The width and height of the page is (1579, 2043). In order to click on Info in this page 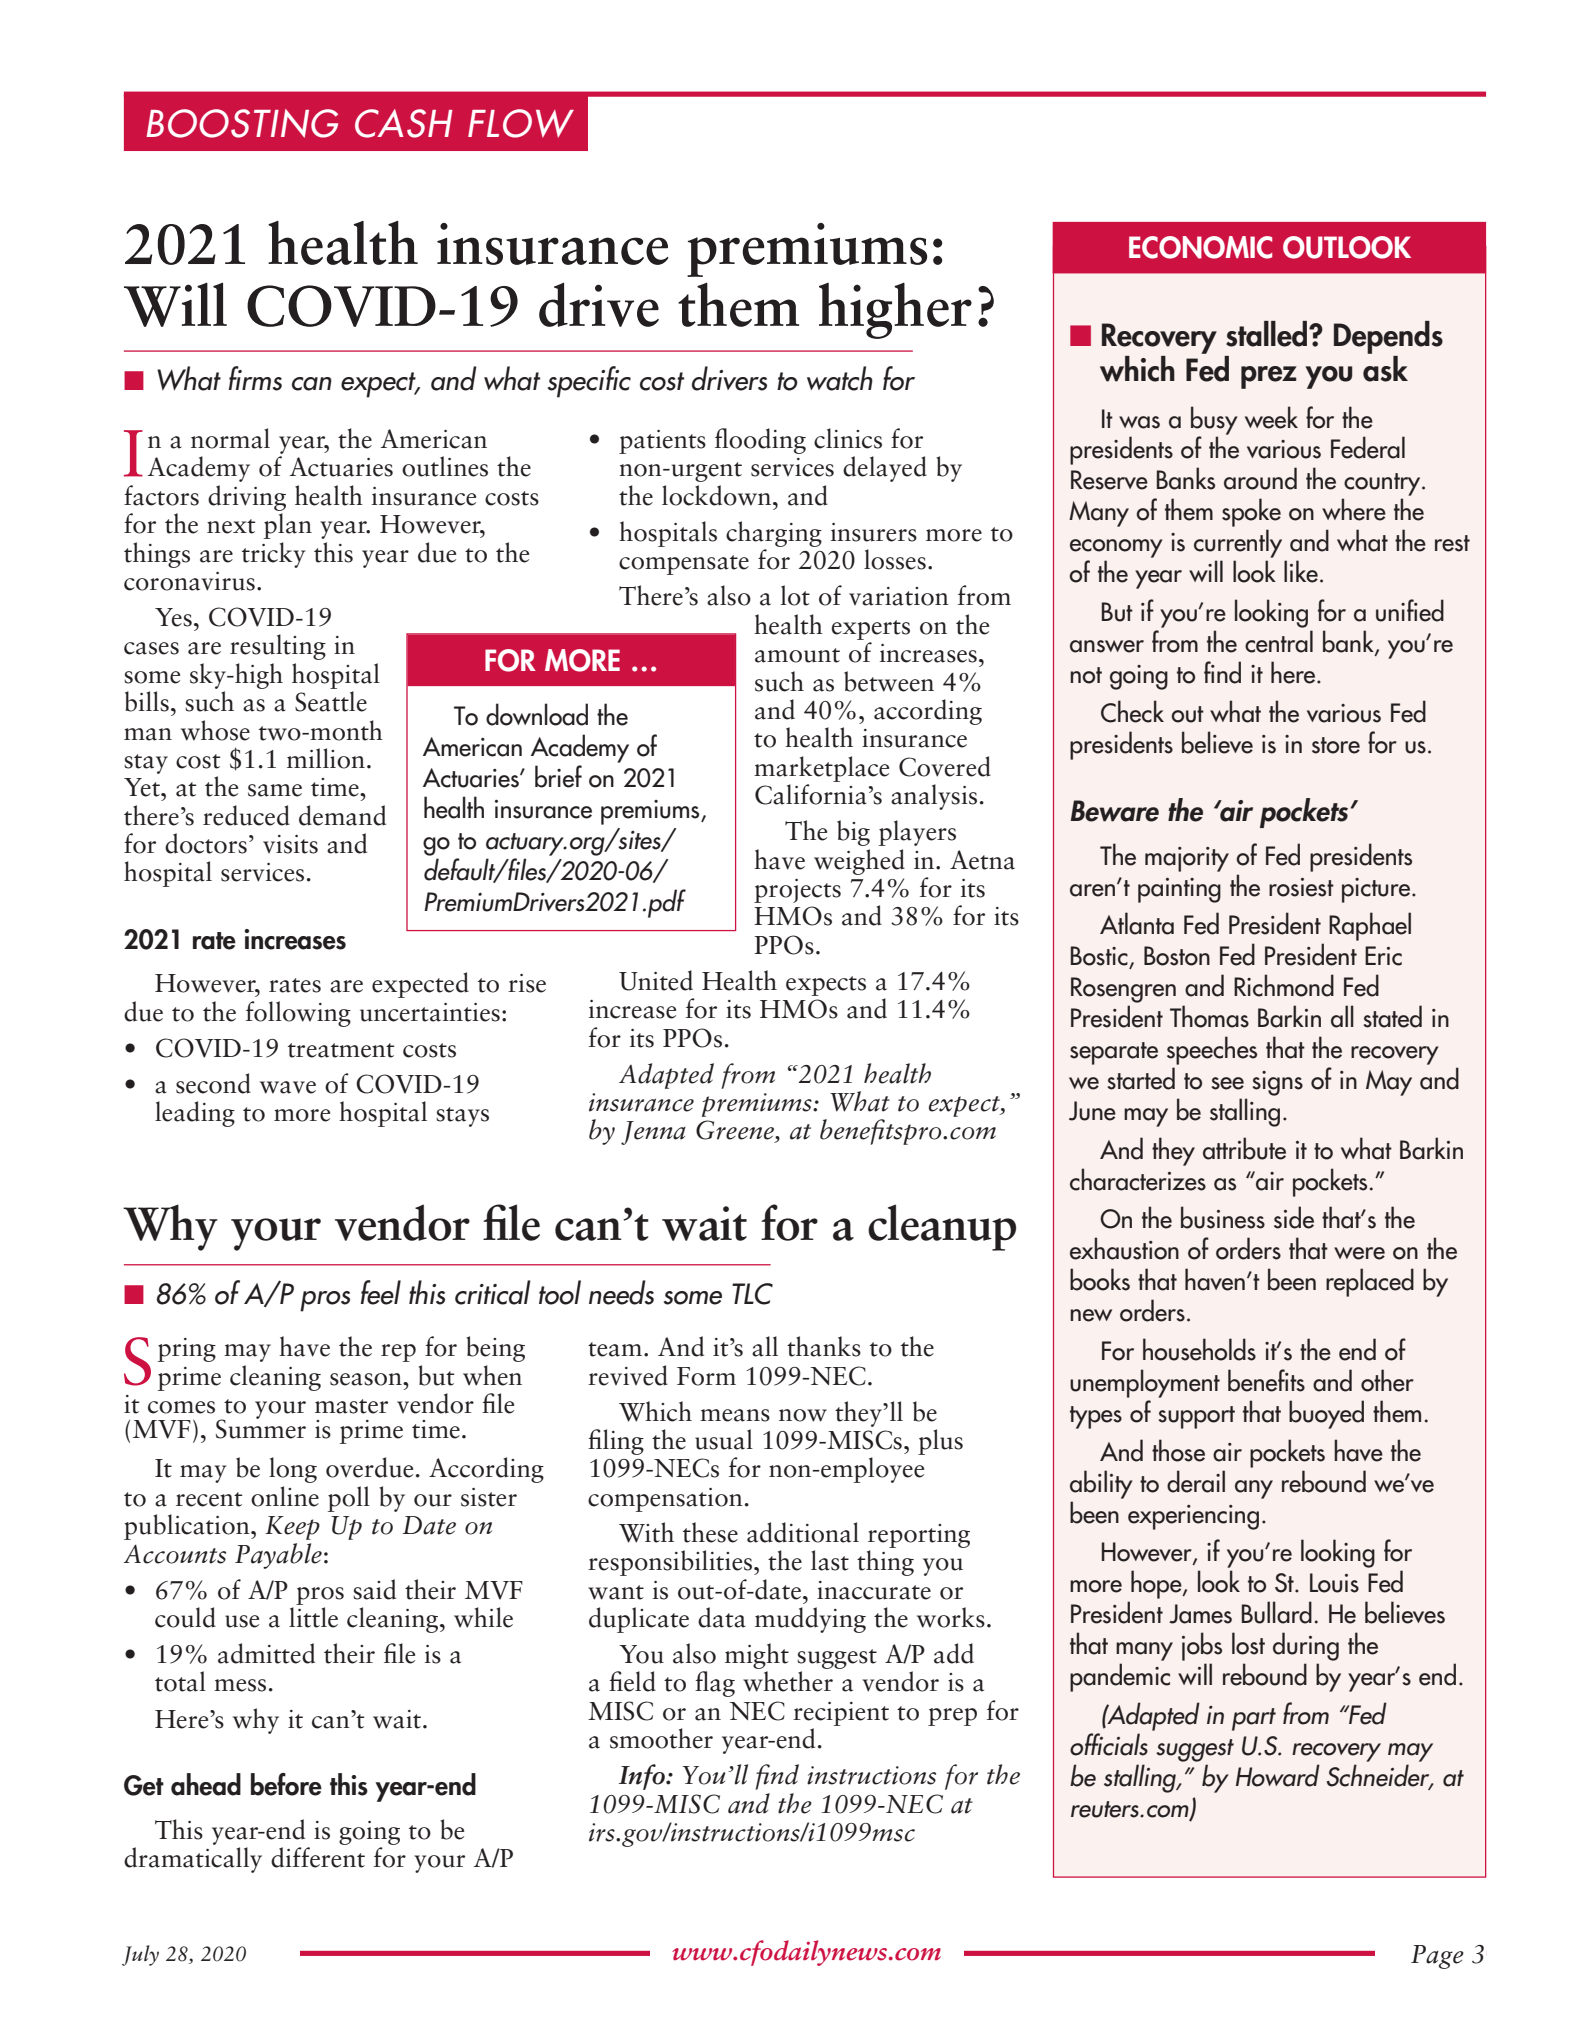, I will do `click(643, 1777)`.
